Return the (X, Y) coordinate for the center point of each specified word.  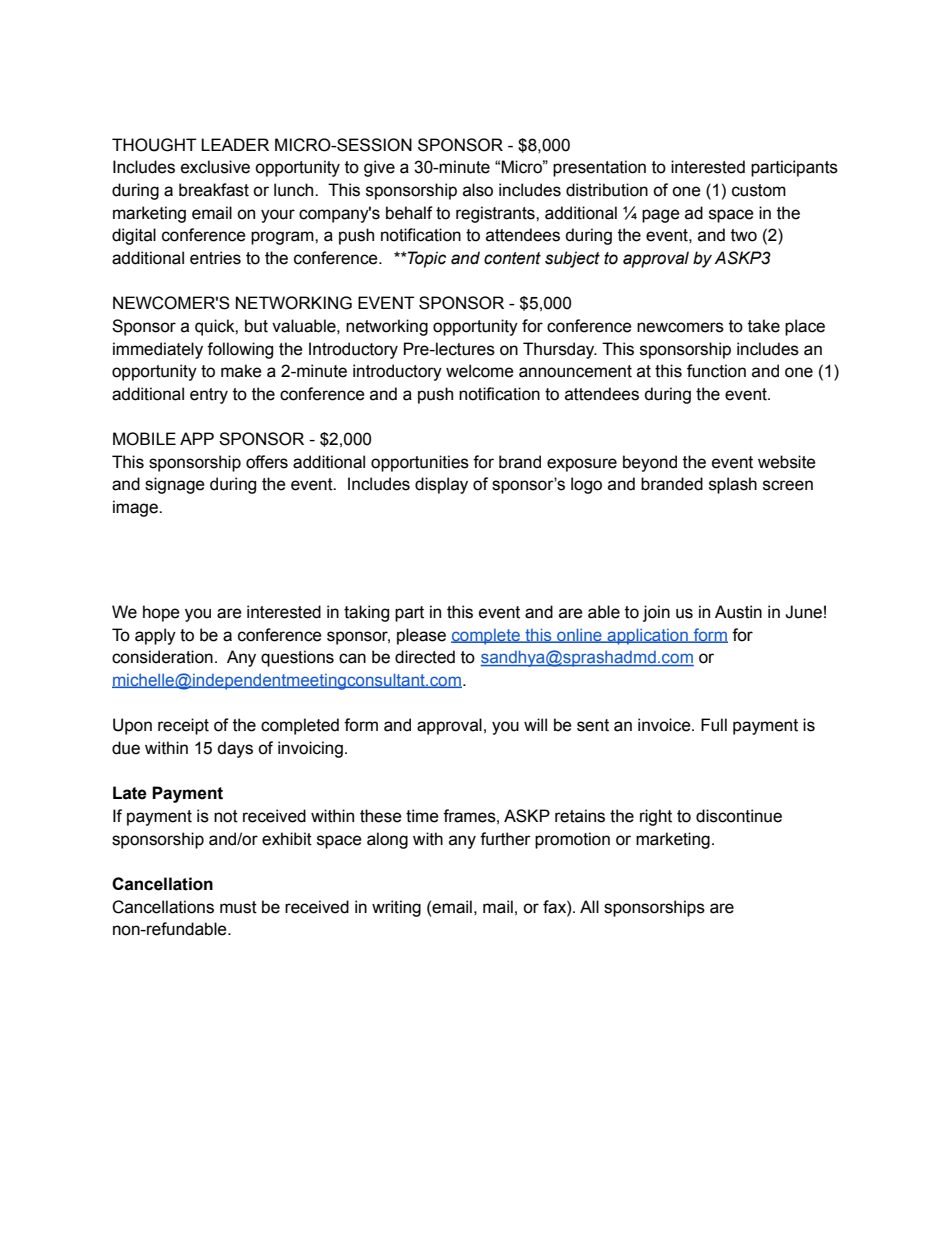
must (238, 907)
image (136, 508)
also (478, 190)
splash (733, 485)
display (441, 485)
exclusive (215, 167)
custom (759, 190)
